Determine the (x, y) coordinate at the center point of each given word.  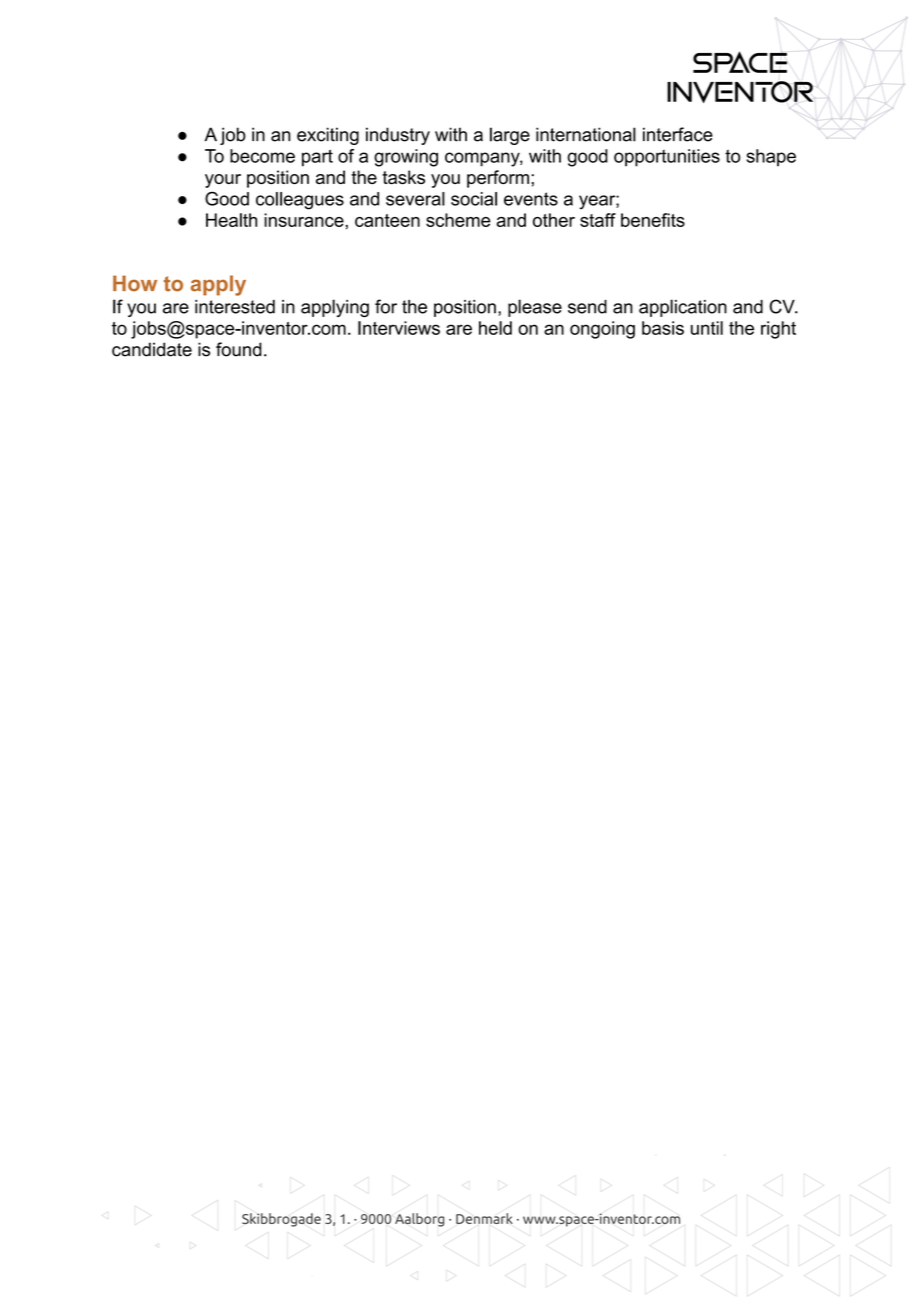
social (474, 199)
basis (663, 328)
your (223, 181)
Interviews (399, 328)
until (707, 328)
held (495, 328)
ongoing (602, 330)
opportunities (667, 158)
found (239, 349)
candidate (152, 349)
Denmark (484, 1218)
